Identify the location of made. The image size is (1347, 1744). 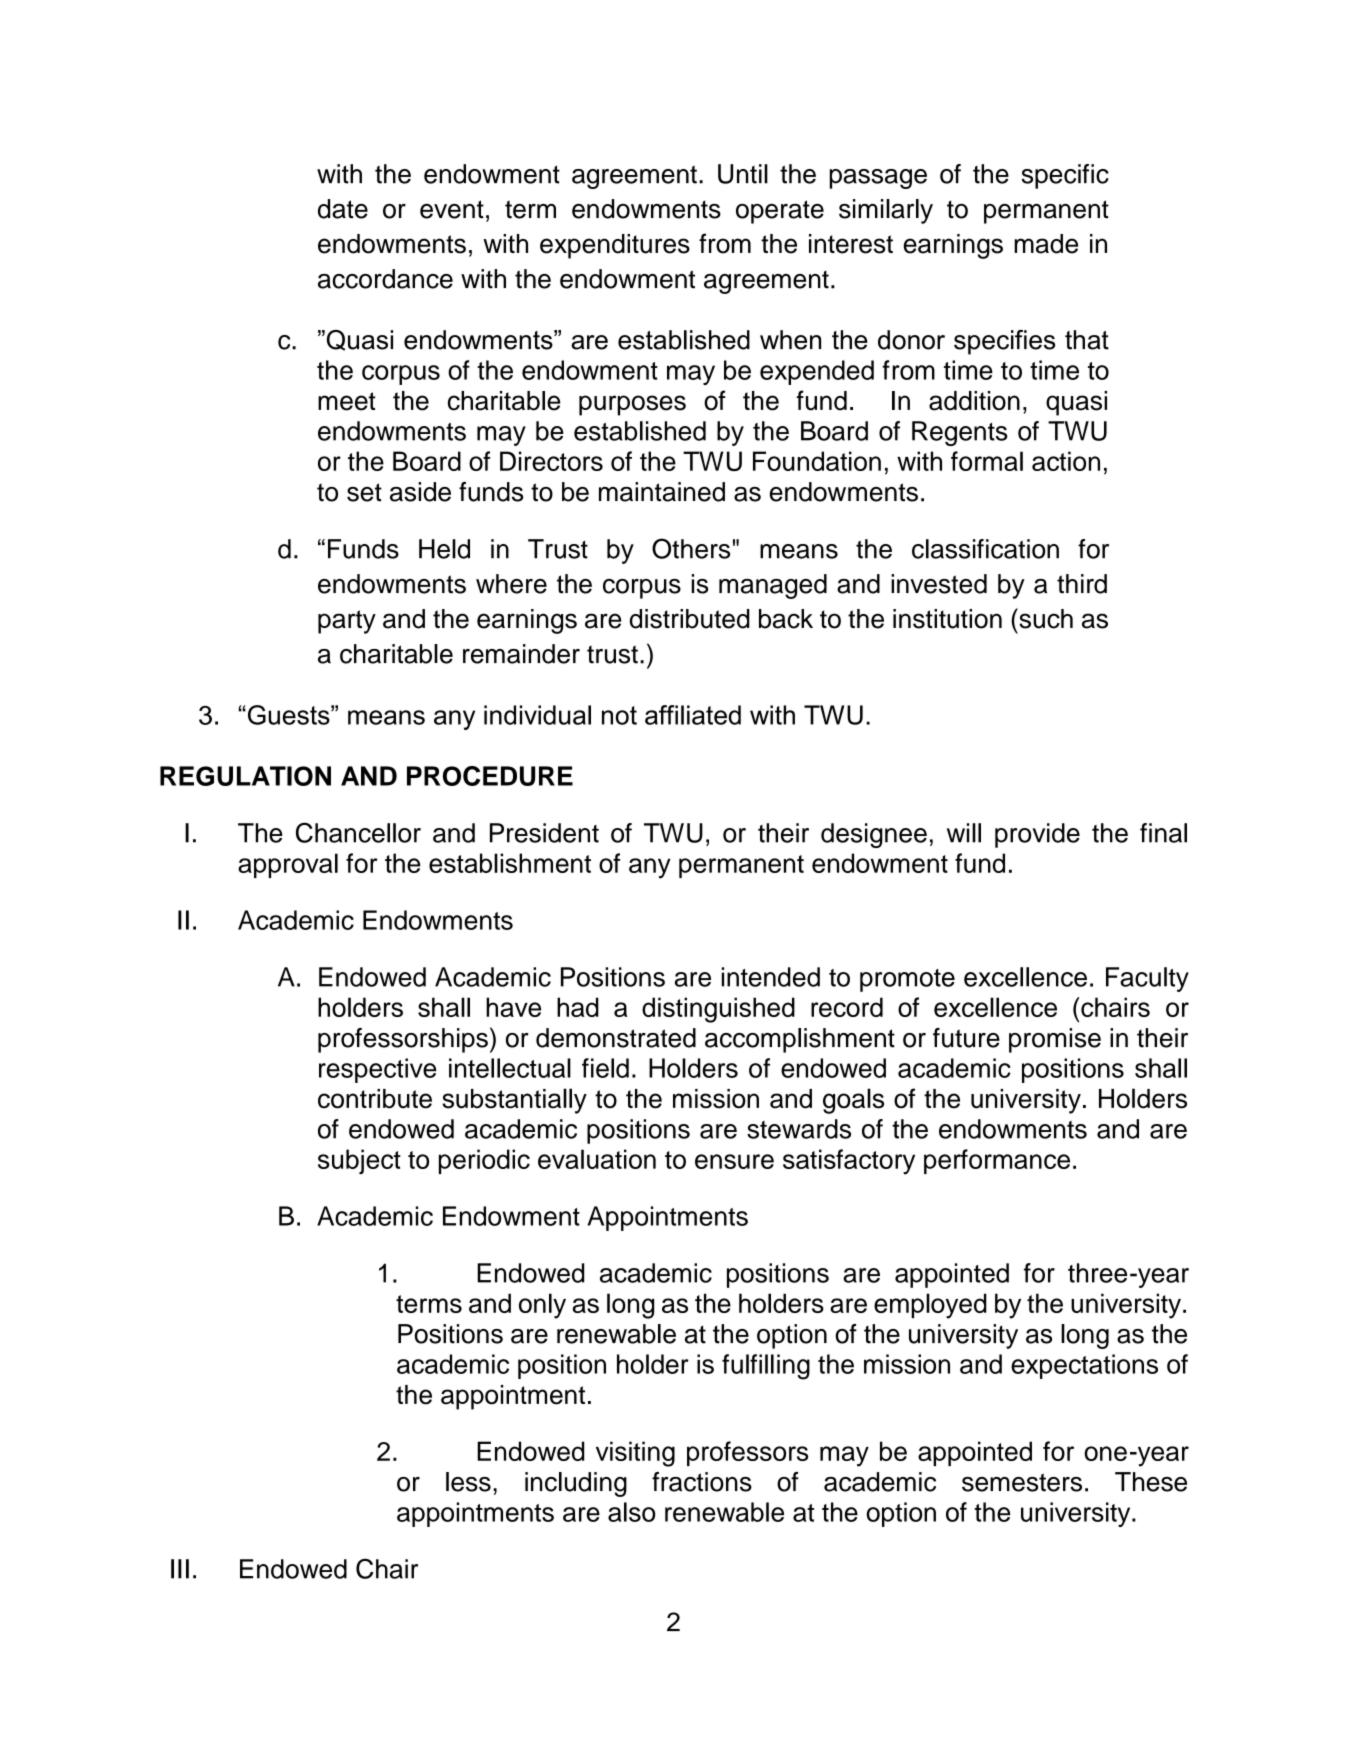
(1046, 244).
